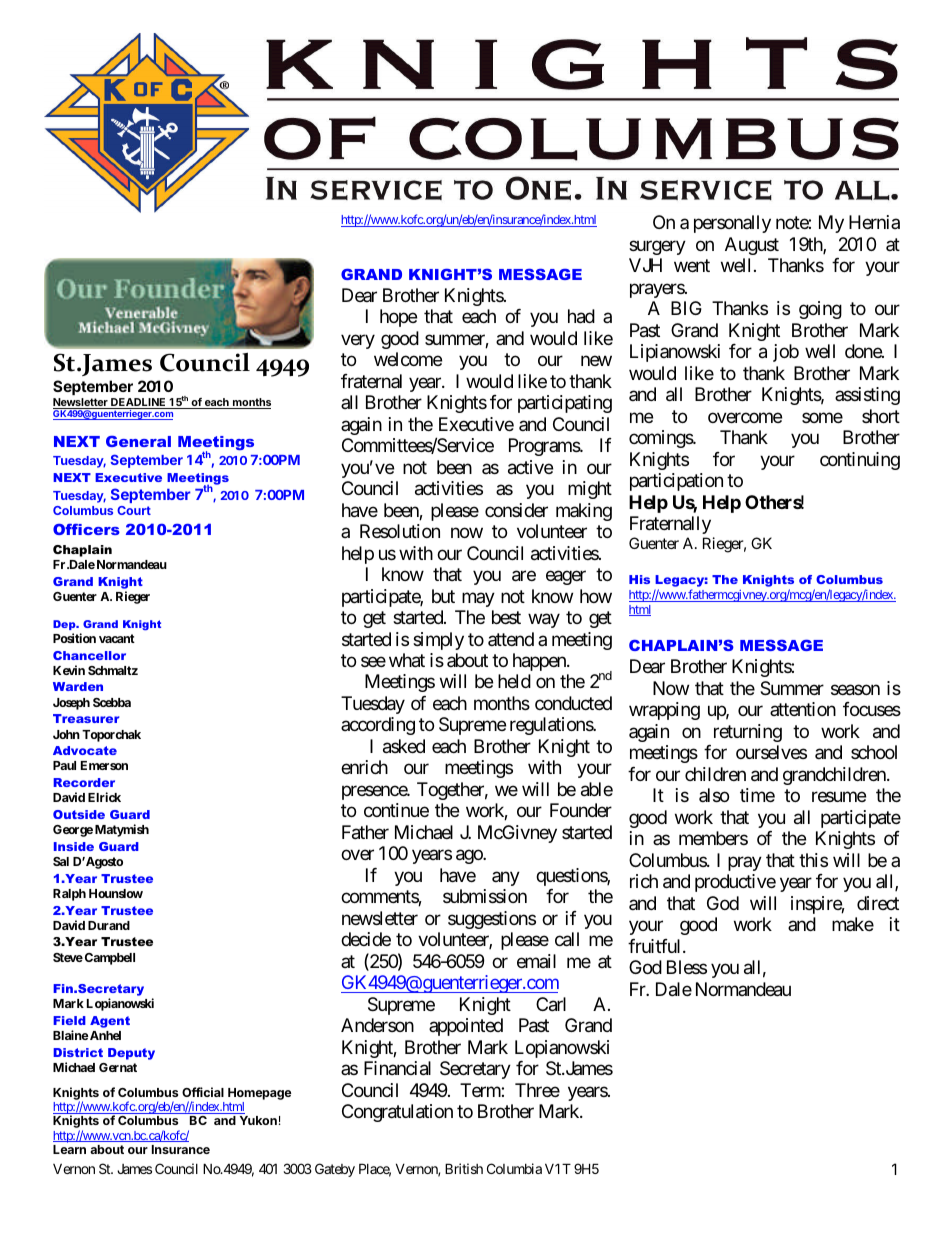  I want to click on attention, so click(803, 709).
